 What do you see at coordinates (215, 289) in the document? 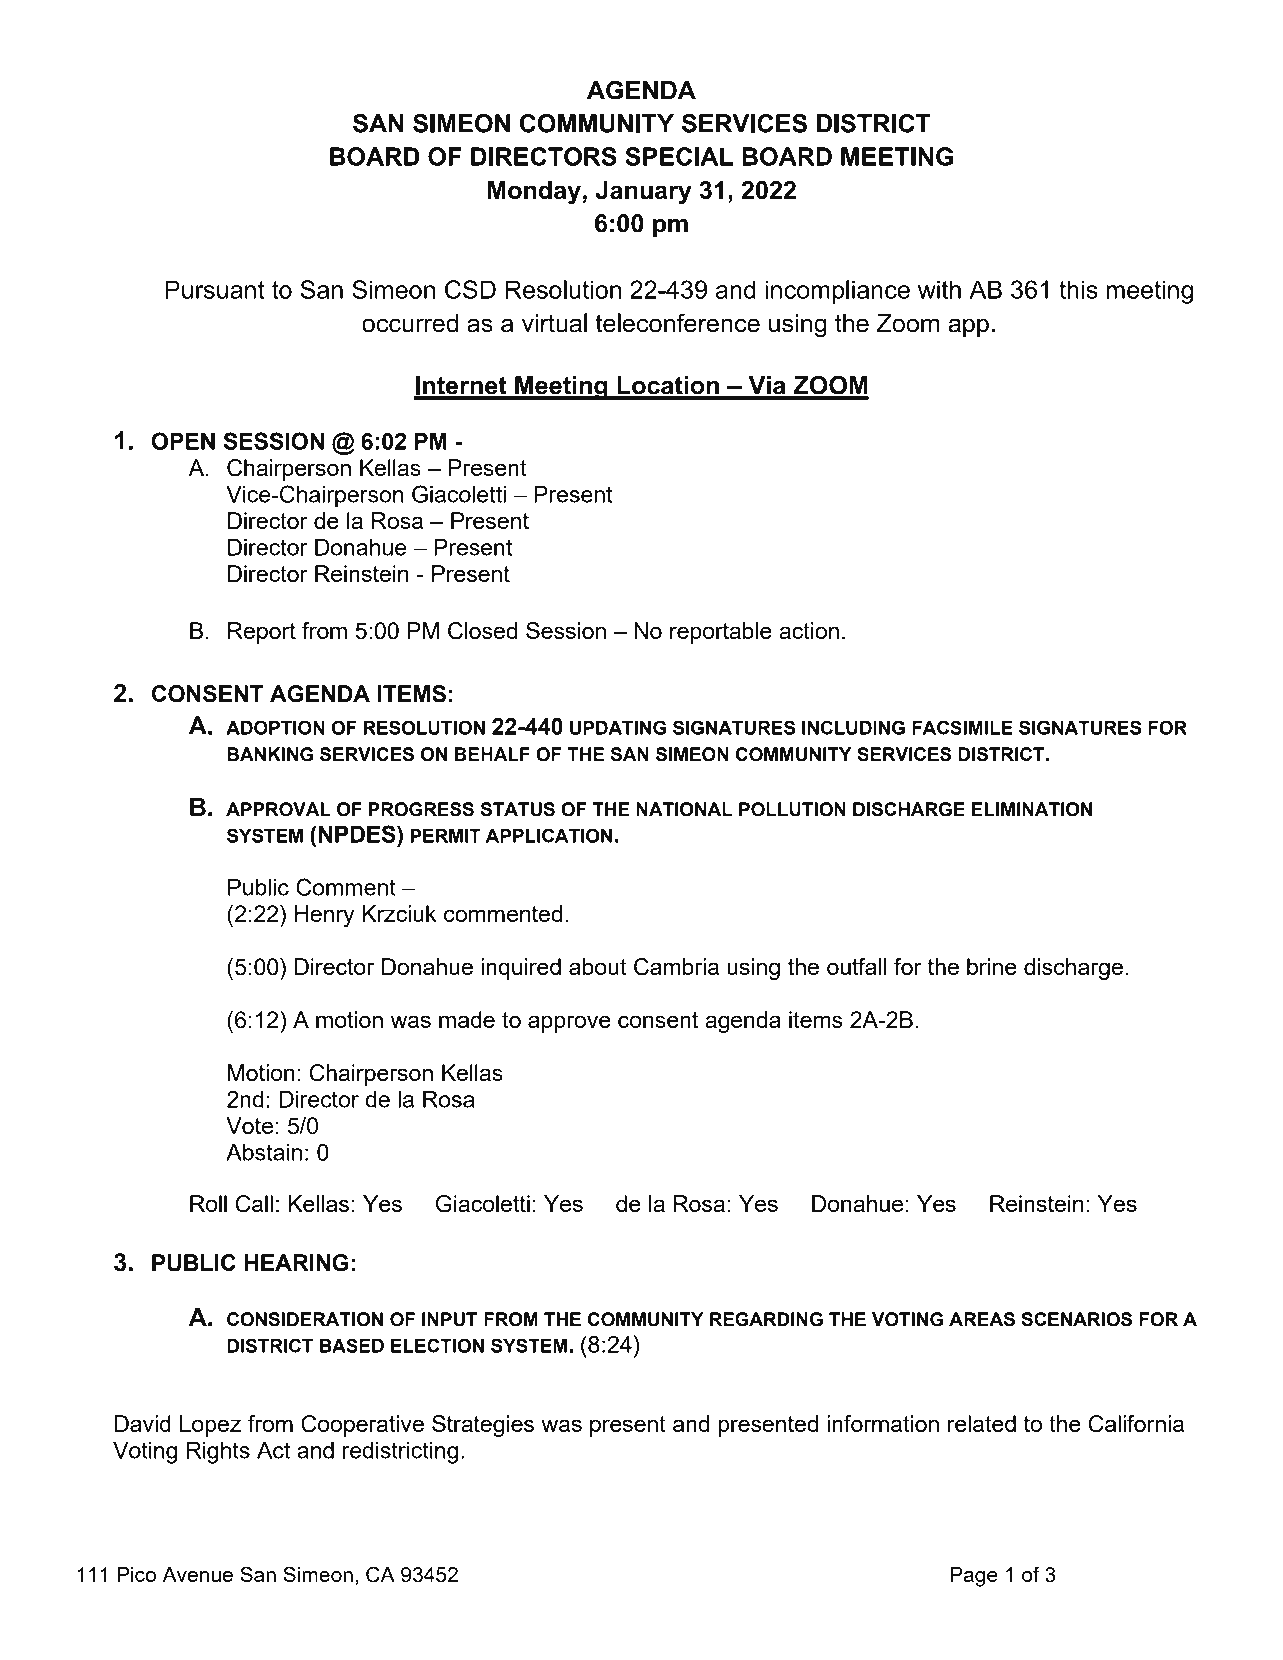
I see `Pursuant` at bounding box center [215, 289].
